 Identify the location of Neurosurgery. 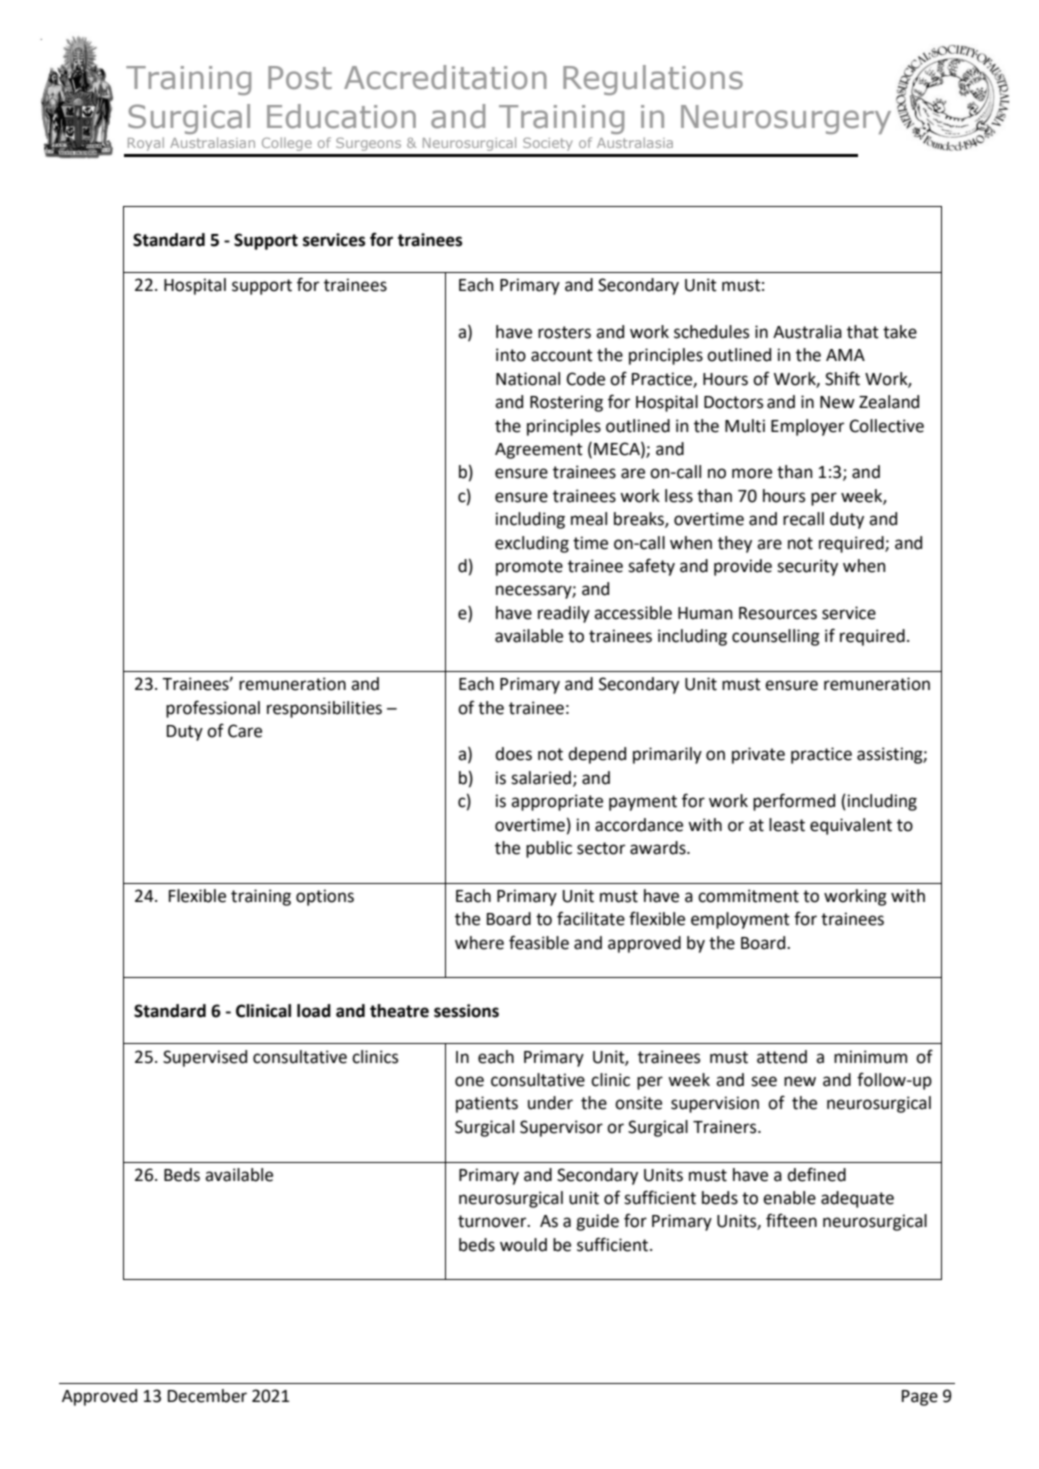
(786, 119).
